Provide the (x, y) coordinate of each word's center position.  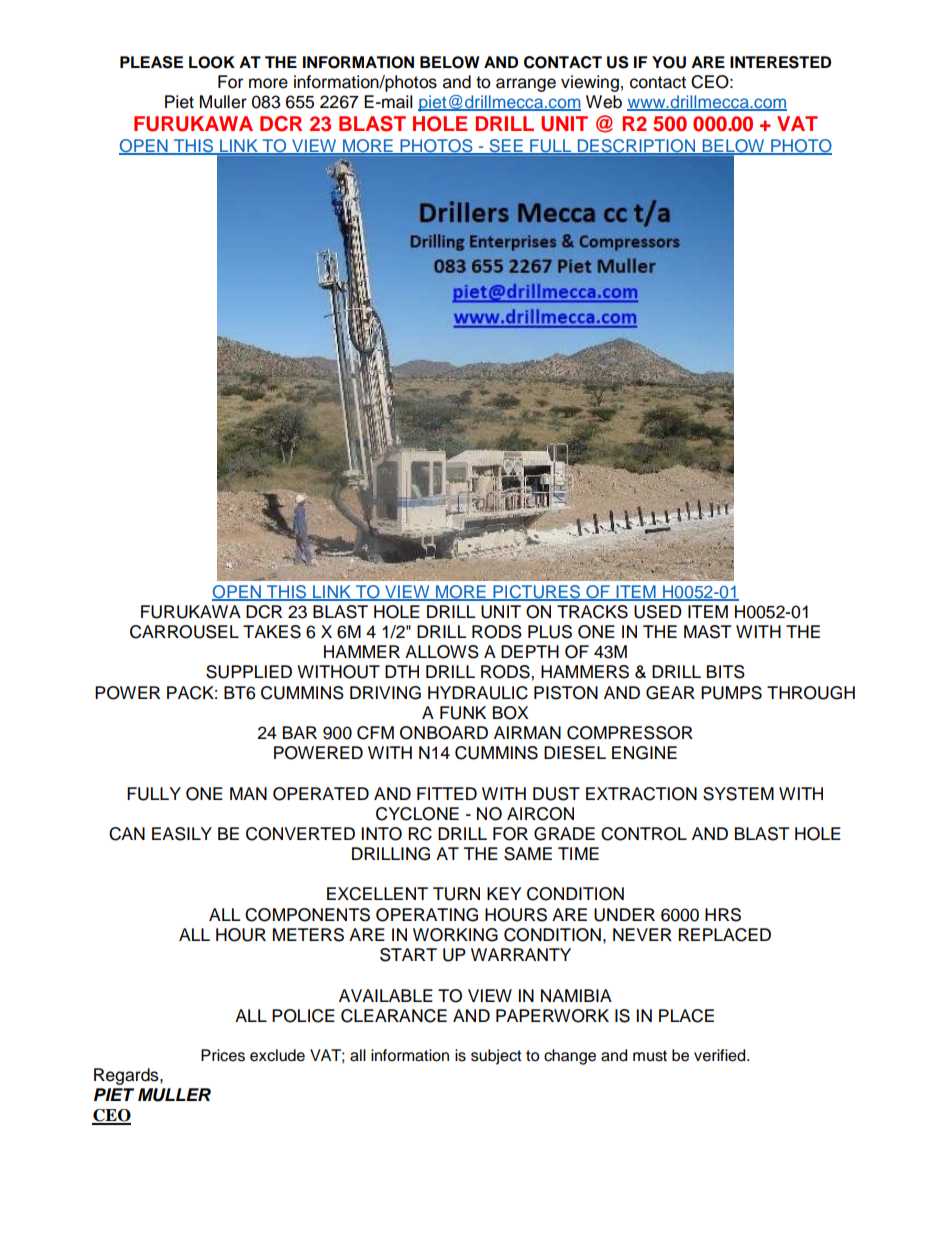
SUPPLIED (249, 672)
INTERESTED (780, 62)
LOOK (212, 62)
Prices (223, 1055)
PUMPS (731, 693)
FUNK (463, 713)
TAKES (272, 632)
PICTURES (536, 593)
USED (658, 612)
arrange (526, 85)
